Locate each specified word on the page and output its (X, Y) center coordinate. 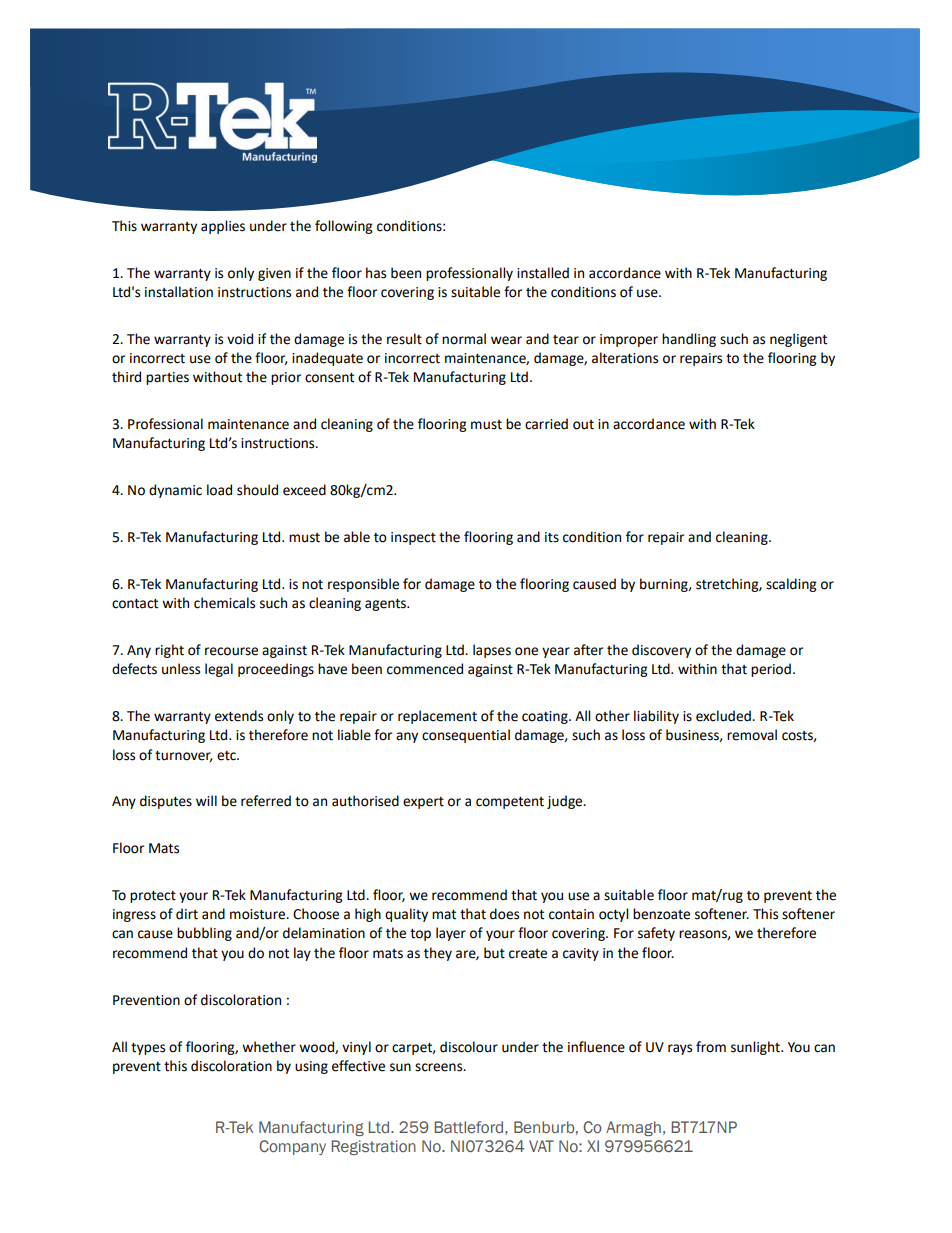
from (711, 1047)
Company (292, 1147)
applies (223, 227)
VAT (541, 1146)
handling (689, 340)
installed (543, 273)
